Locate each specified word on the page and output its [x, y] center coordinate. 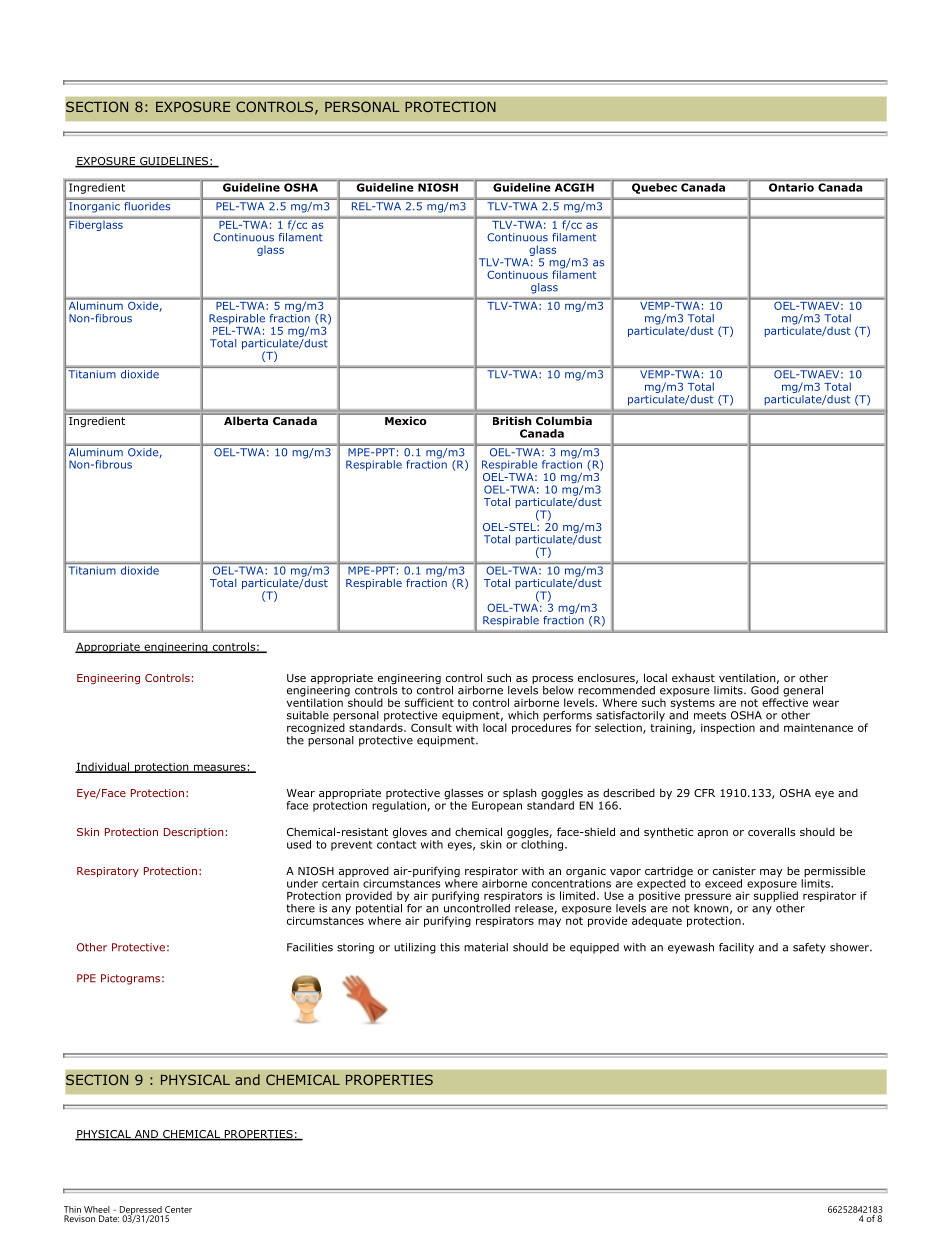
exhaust [693, 678]
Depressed [141, 1211]
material [486, 947]
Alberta [246, 419]
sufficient [429, 702]
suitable [308, 715]
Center [178, 1209]
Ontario [791, 187]
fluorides [147, 204]
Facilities [310, 947]
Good [765, 689]
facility [736, 948]
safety [809, 948]
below [558, 690]
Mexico [406, 419]
